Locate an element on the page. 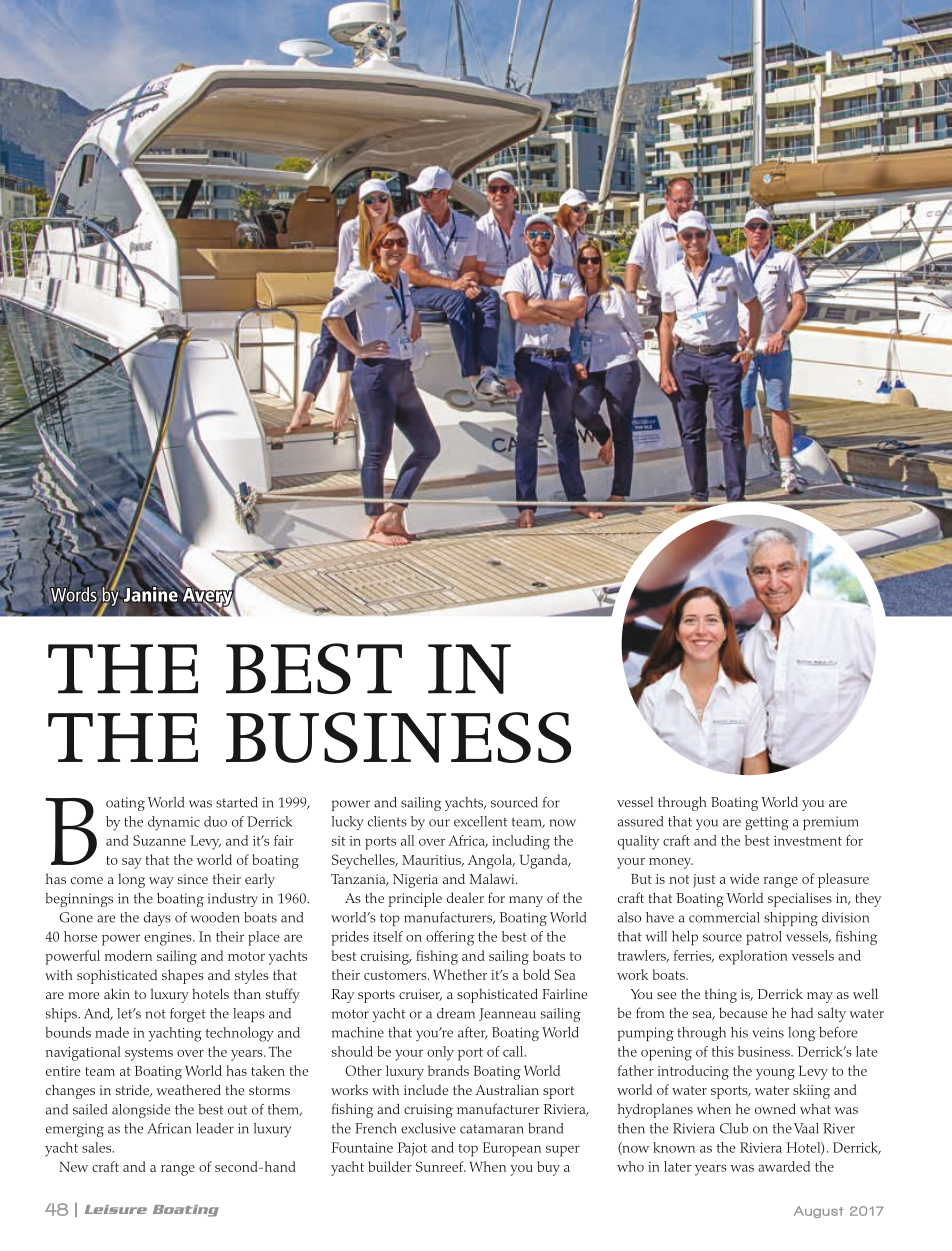 The image size is (952, 1251). dealer is located at coordinates (465, 897).
